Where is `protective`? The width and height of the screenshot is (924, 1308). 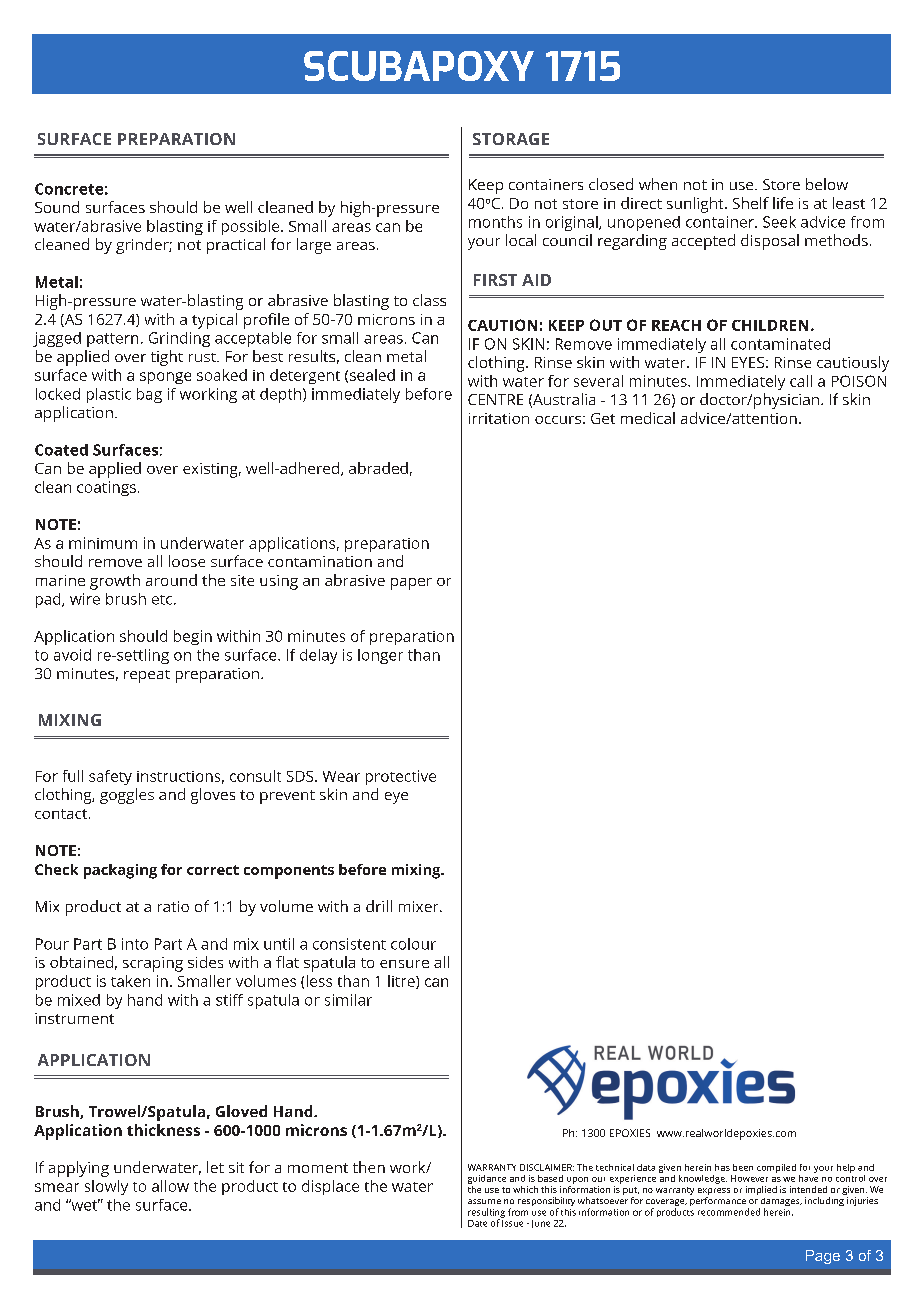 protective is located at coordinates (401, 777).
